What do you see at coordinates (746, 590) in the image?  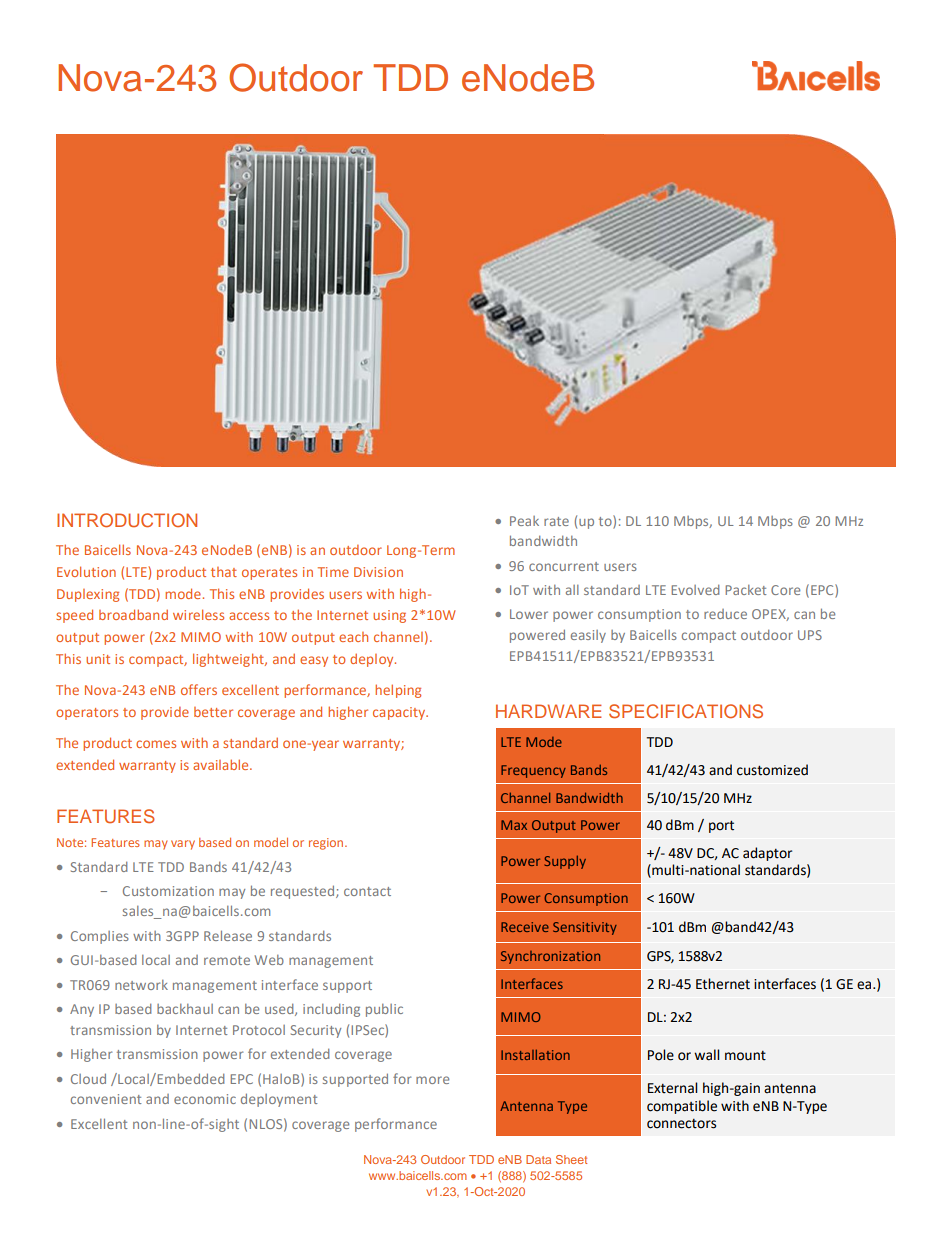 I see `Packet` at bounding box center [746, 590].
